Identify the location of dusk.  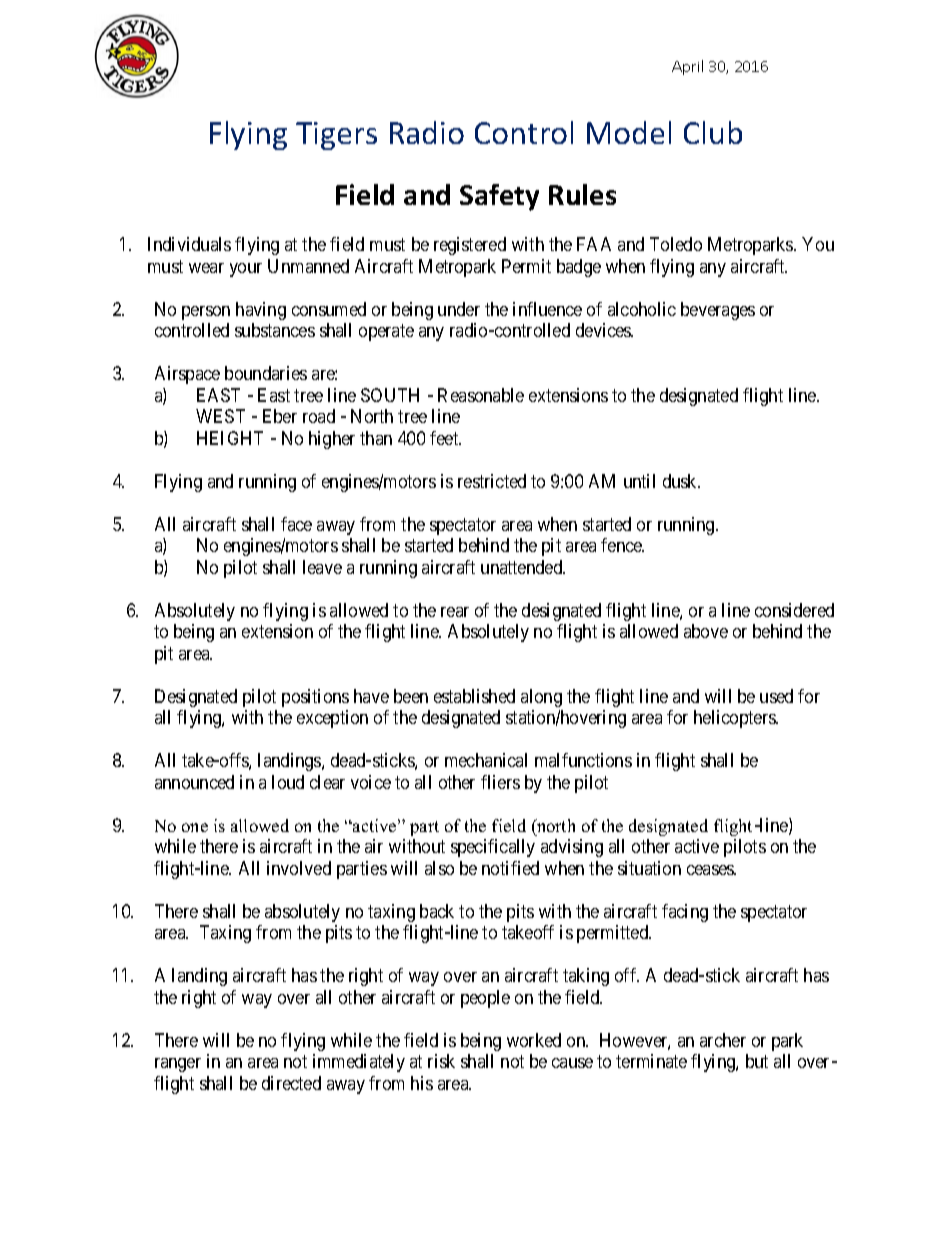
(681, 481).
